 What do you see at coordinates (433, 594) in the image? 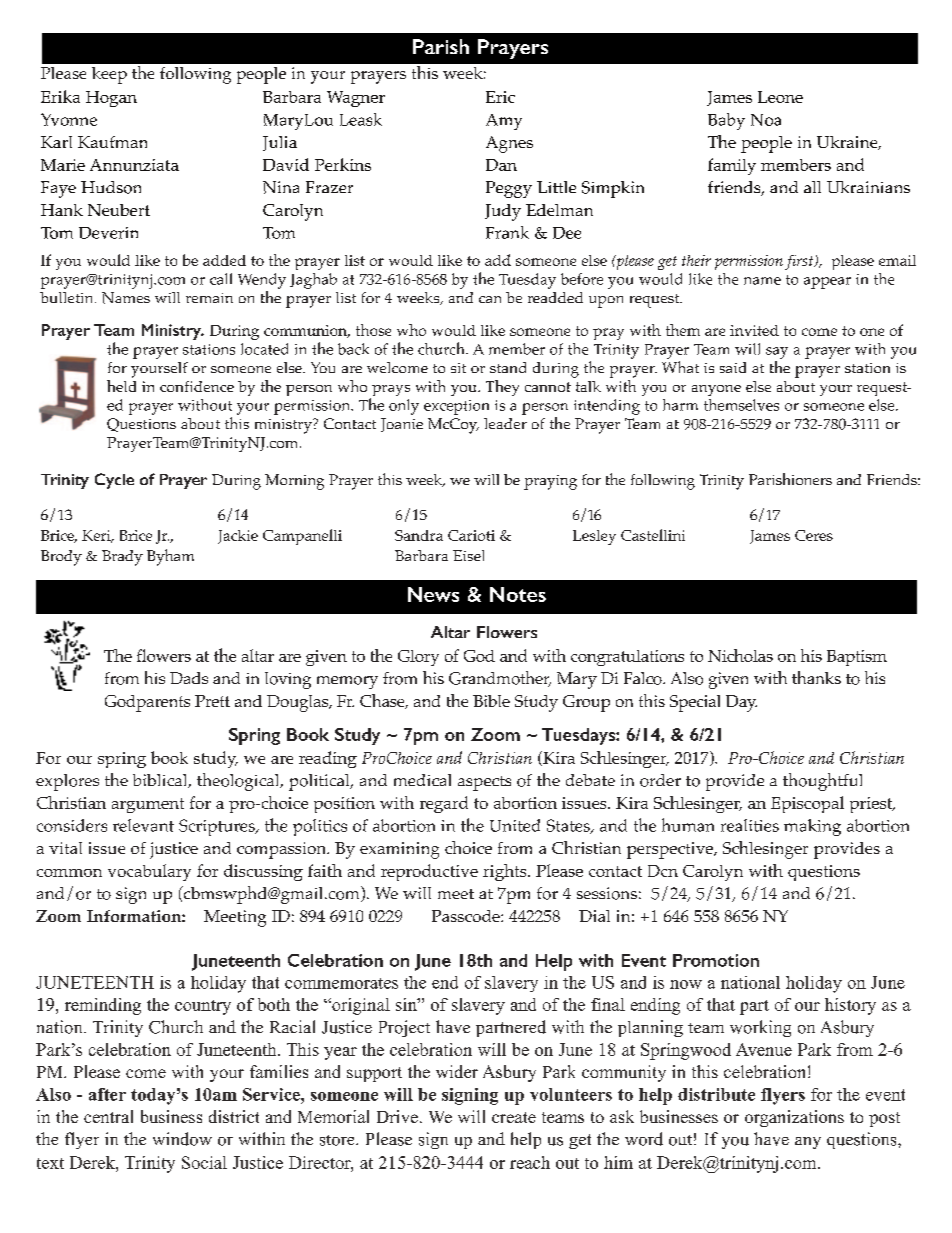
I see `News` at bounding box center [433, 594].
